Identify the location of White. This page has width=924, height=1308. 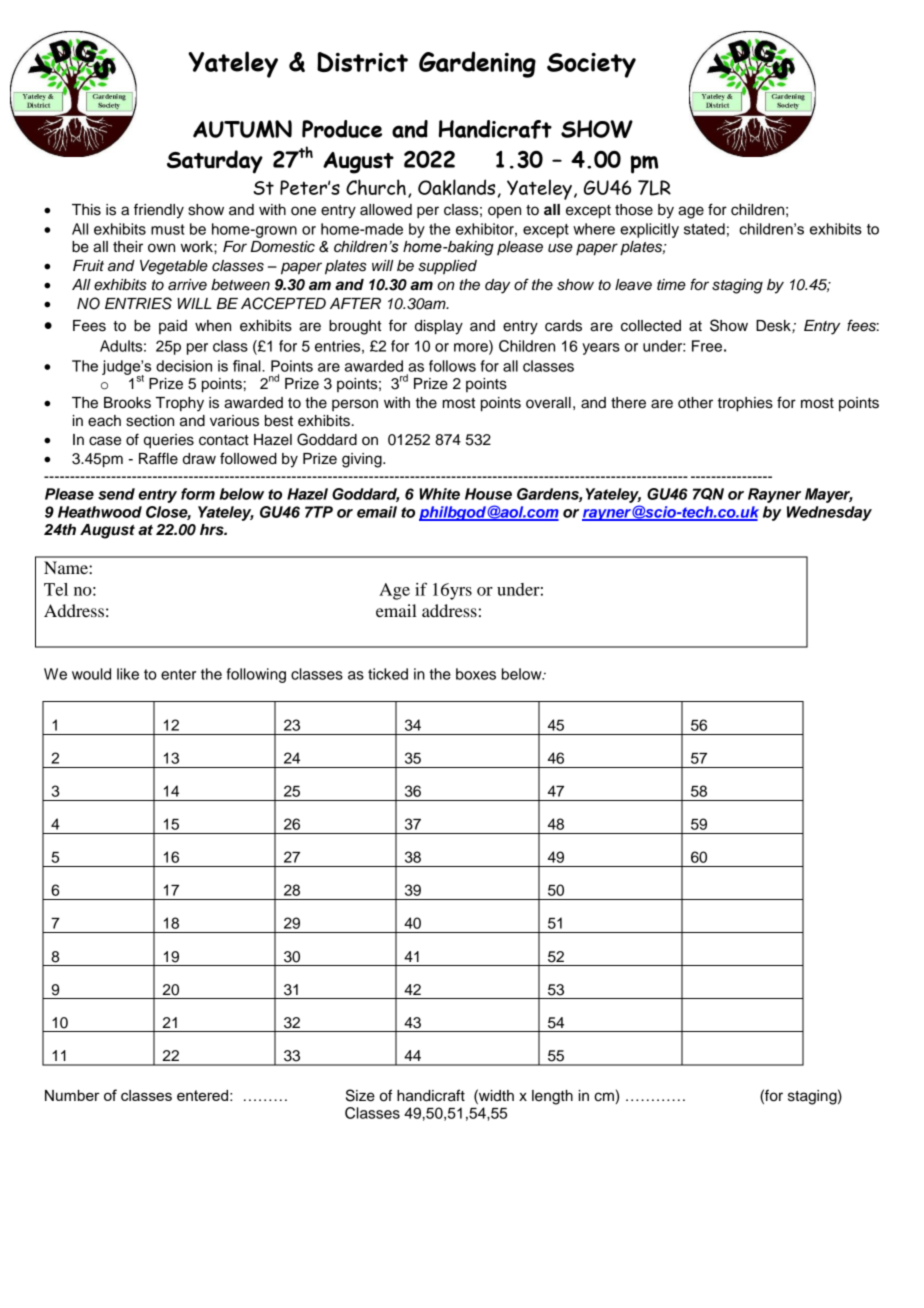
(439, 494).
